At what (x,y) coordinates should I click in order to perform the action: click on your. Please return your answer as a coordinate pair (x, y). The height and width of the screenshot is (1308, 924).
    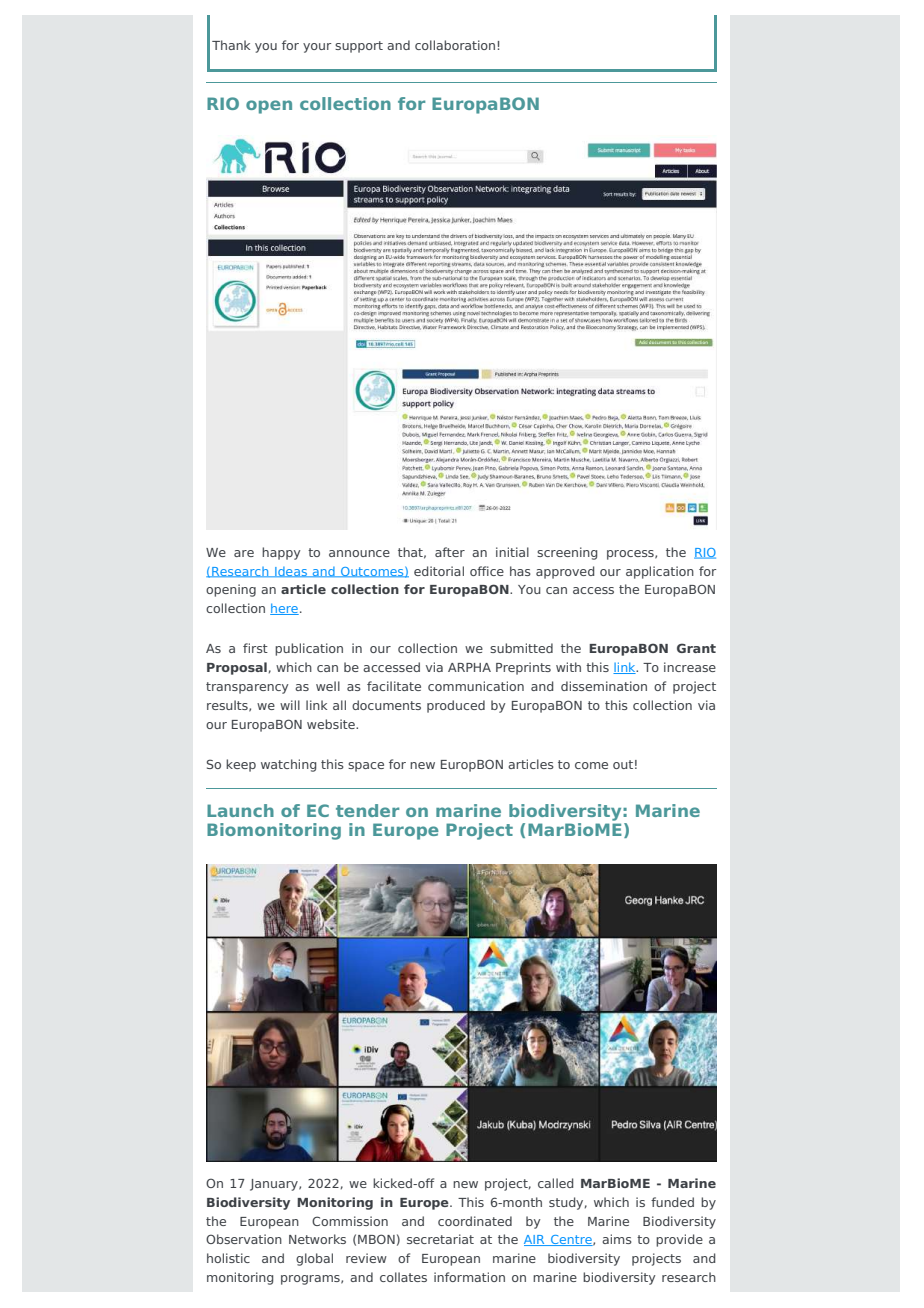
    Looking at the image, I should click on (317, 48).
